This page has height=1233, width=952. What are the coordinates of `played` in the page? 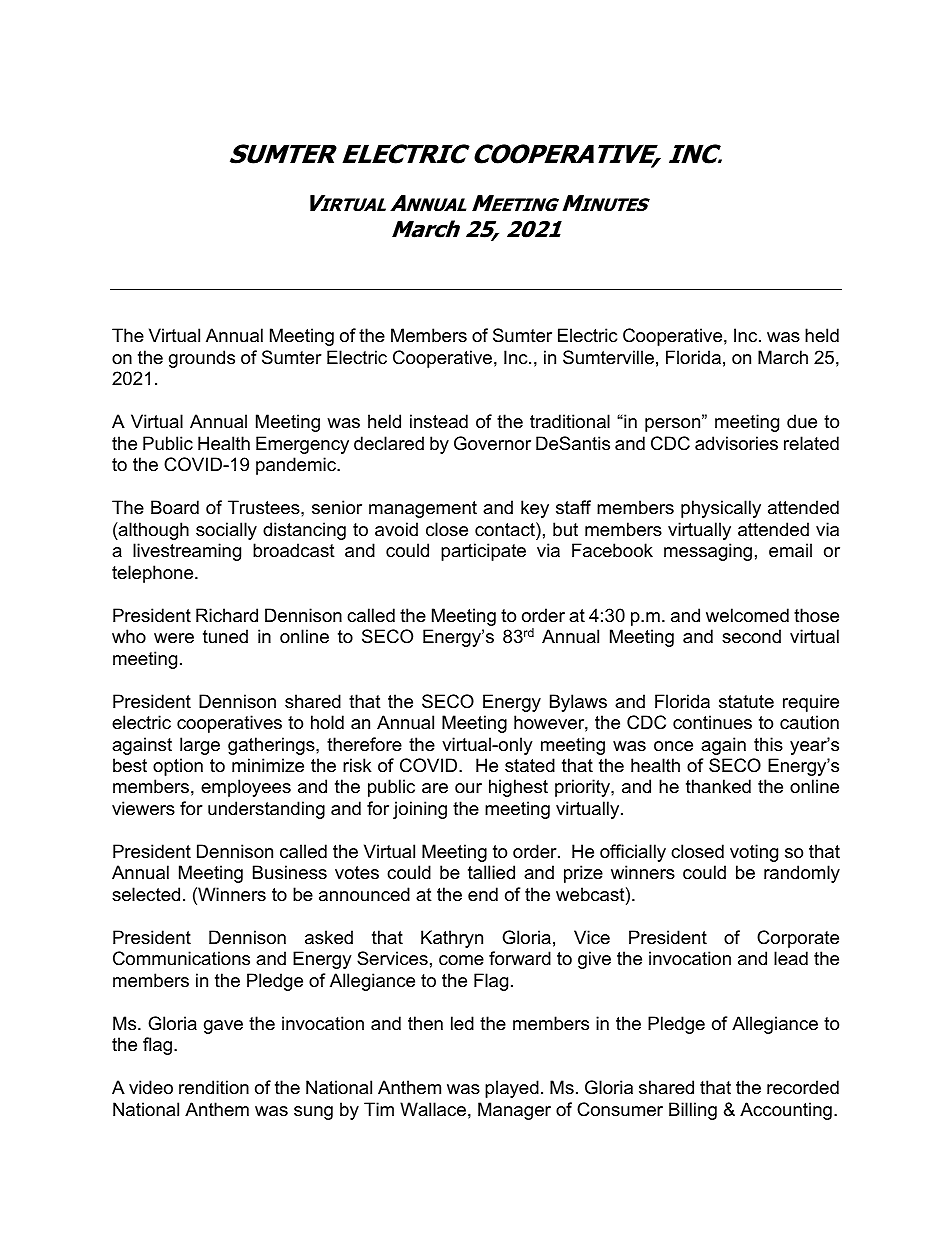 It's located at (512, 1089).
